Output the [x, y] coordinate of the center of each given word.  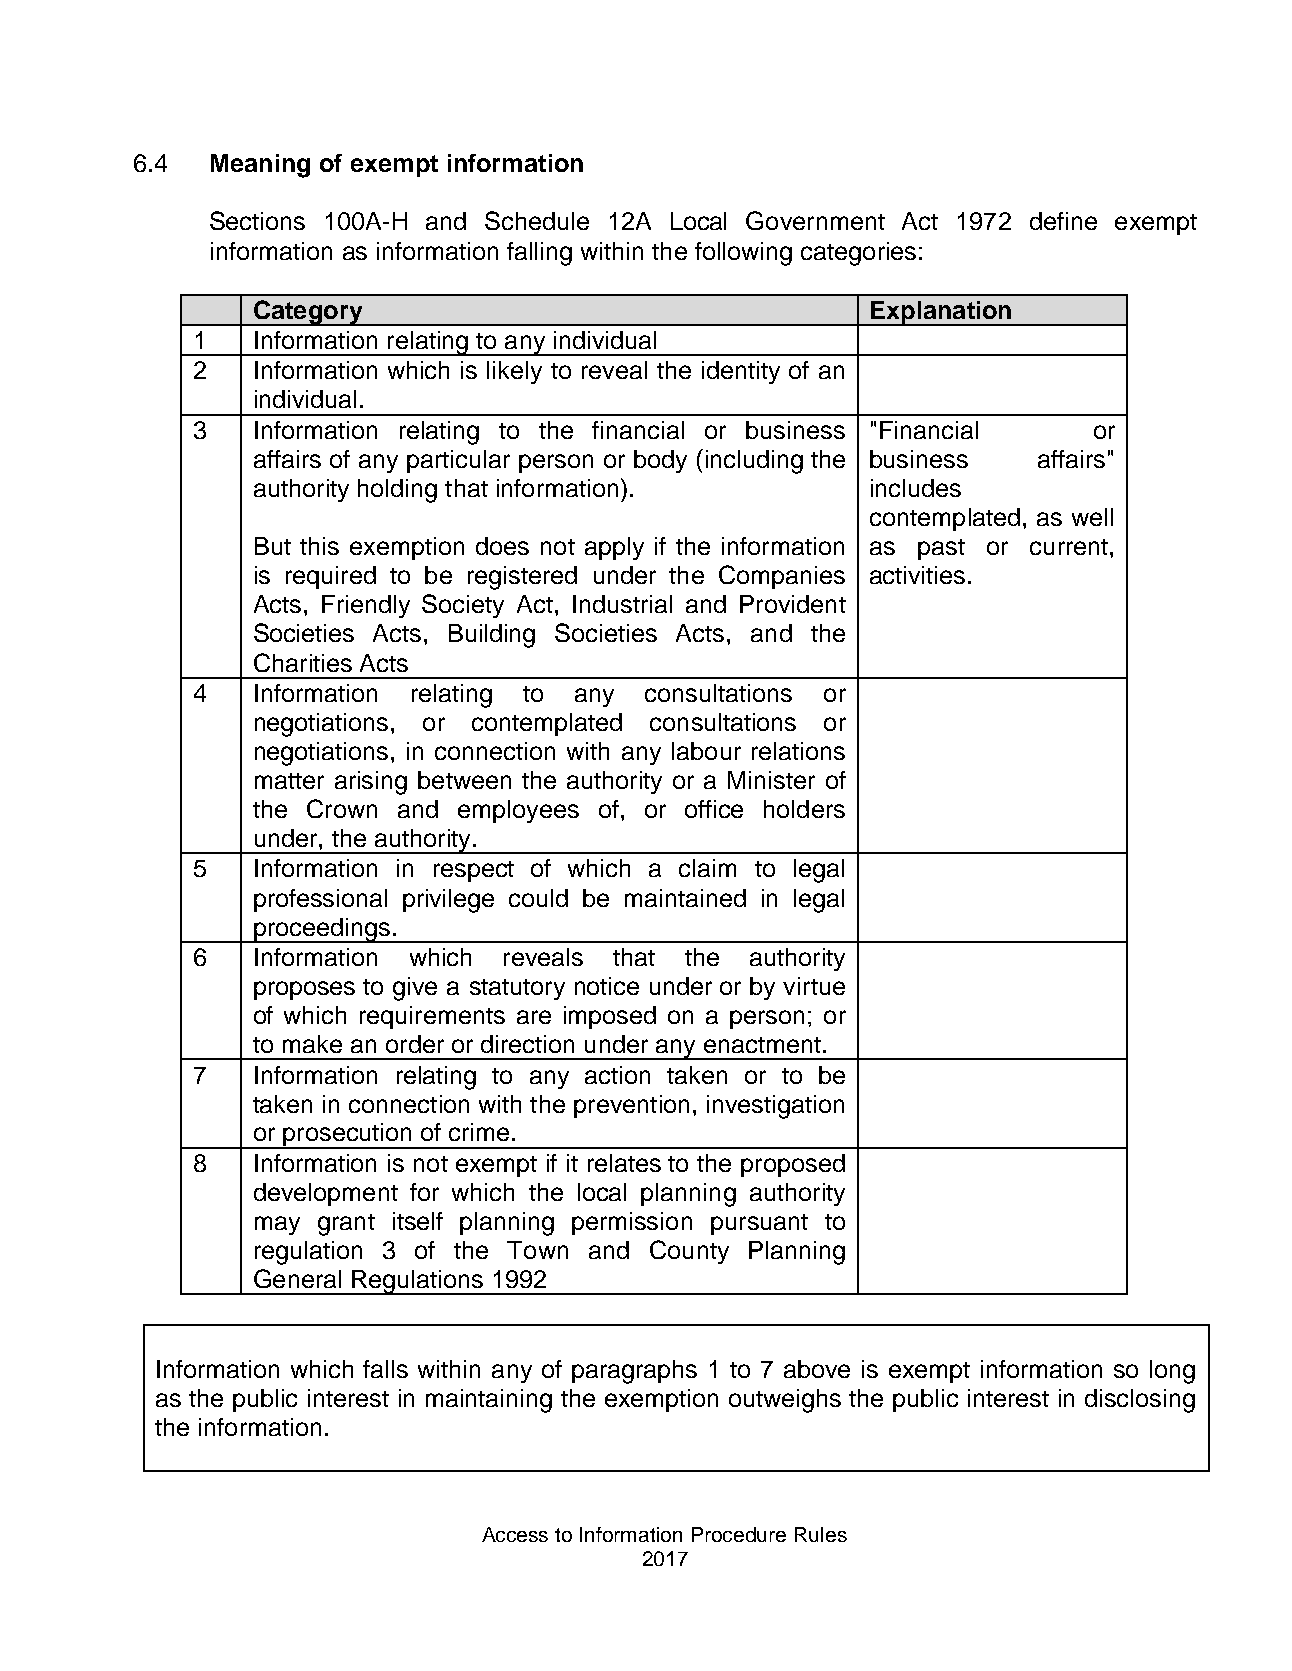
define [1063, 221]
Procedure [739, 1534]
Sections [257, 220]
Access [515, 1534]
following [743, 254]
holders [804, 809]
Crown [342, 808]
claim [707, 868]
